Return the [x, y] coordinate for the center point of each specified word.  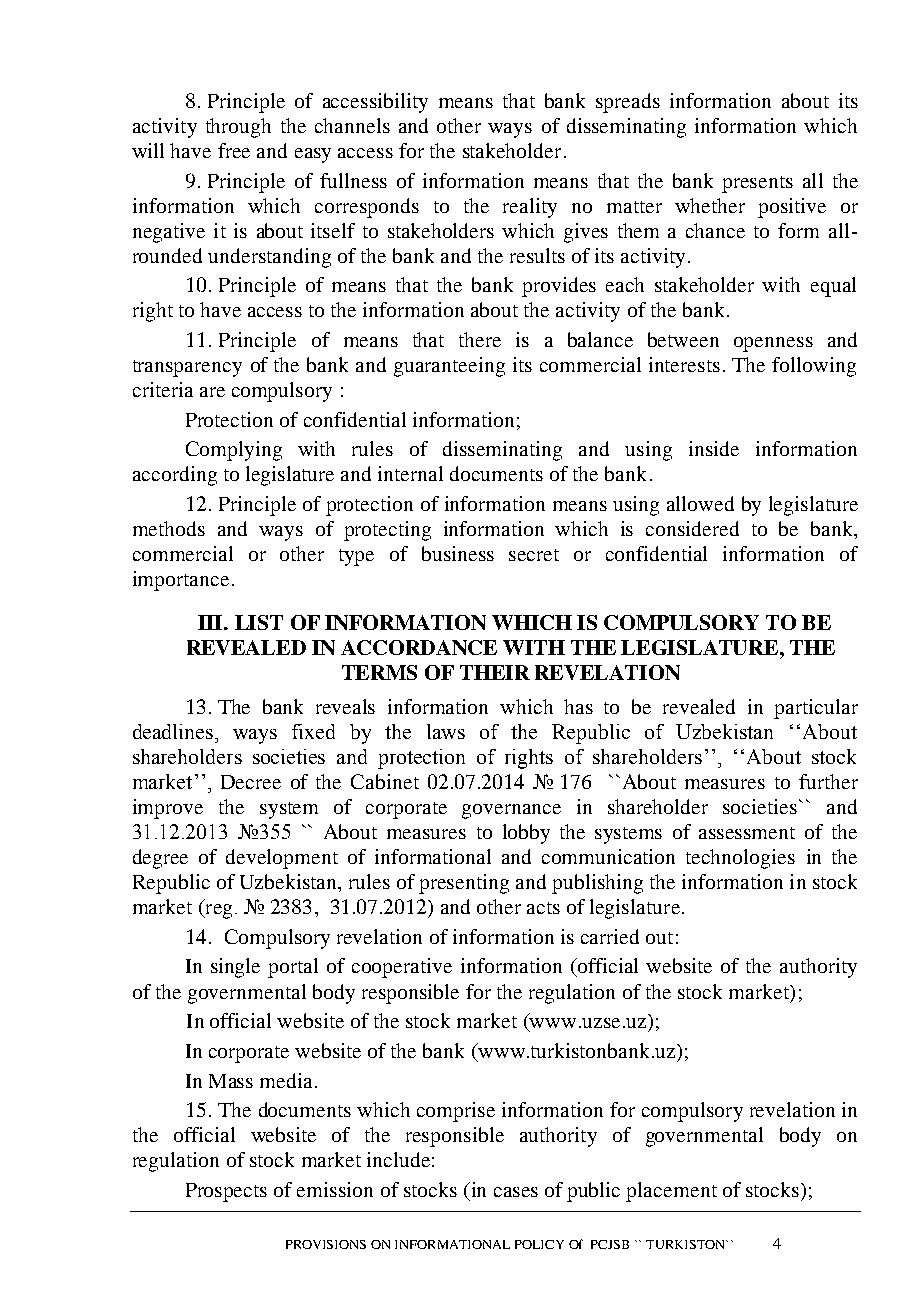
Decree [251, 782]
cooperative [402, 968]
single [235, 968]
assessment [747, 833]
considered [692, 528]
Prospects [226, 1192]
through [238, 128]
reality [530, 208]
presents [757, 184]
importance [181, 581]
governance [511, 811]
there [480, 339]
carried [610, 936]
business [458, 553]
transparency [187, 368]
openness [773, 344]
